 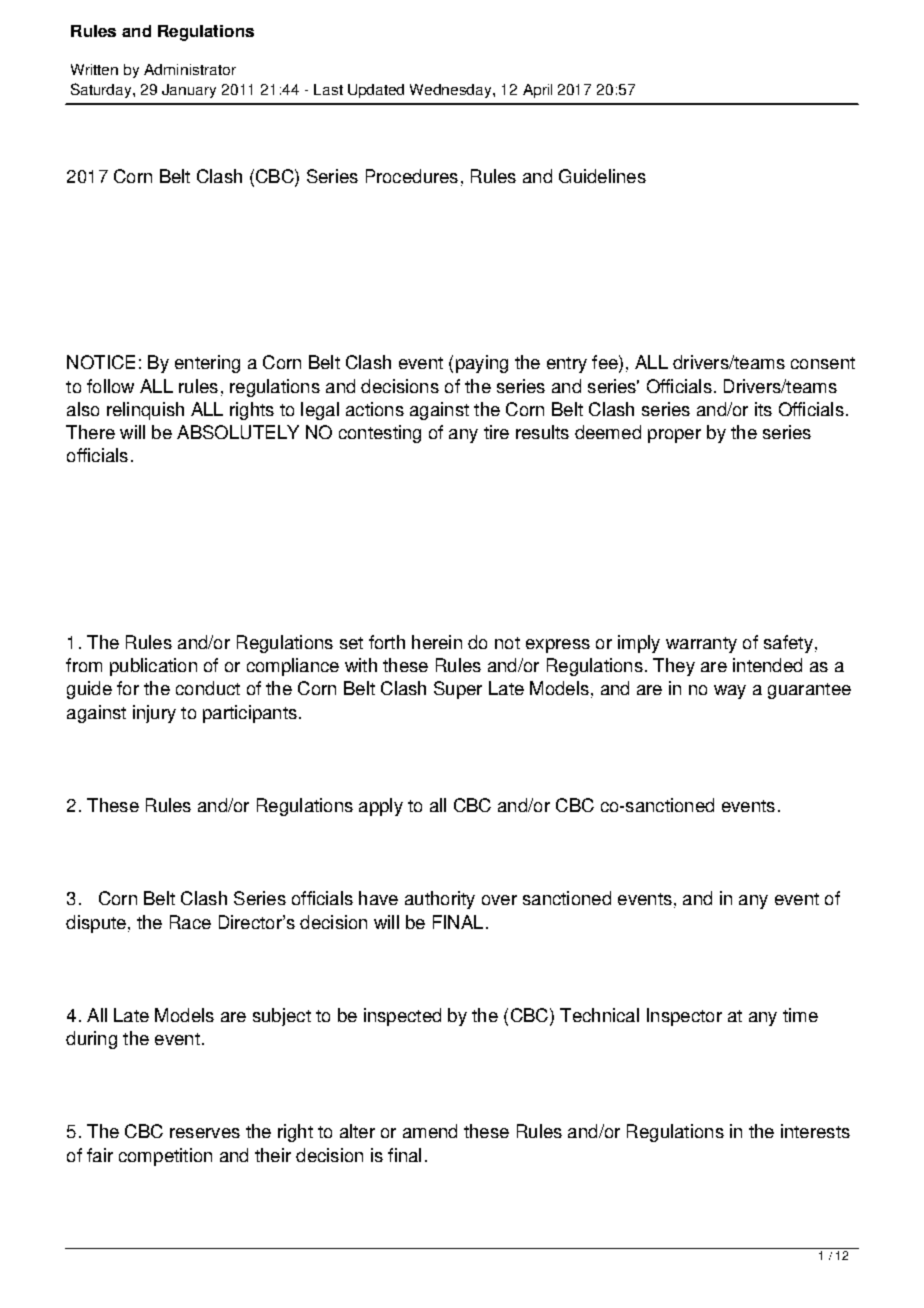 I want to click on relinquish, so click(x=145, y=411).
